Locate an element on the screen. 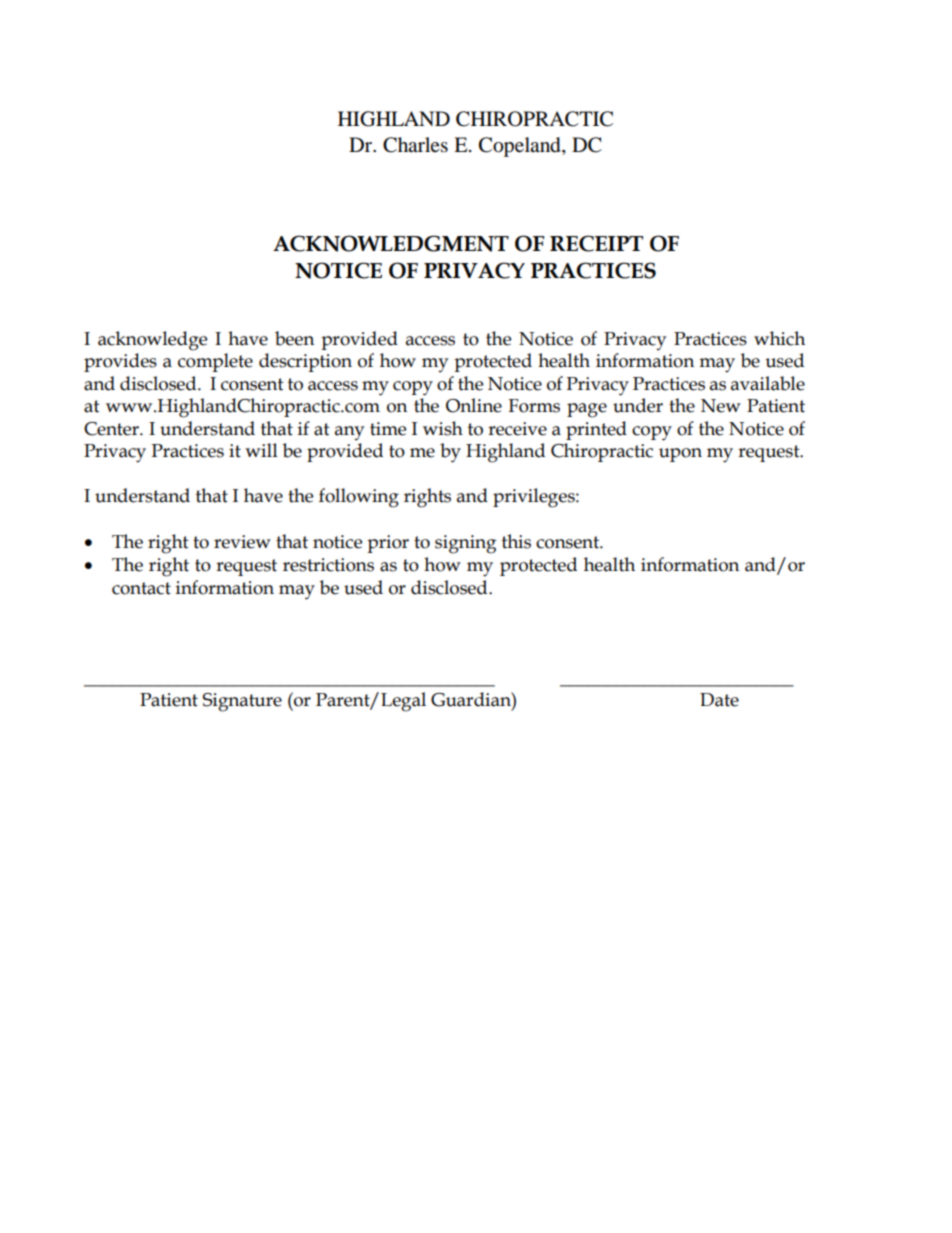  Center is located at coordinates (112, 429).
